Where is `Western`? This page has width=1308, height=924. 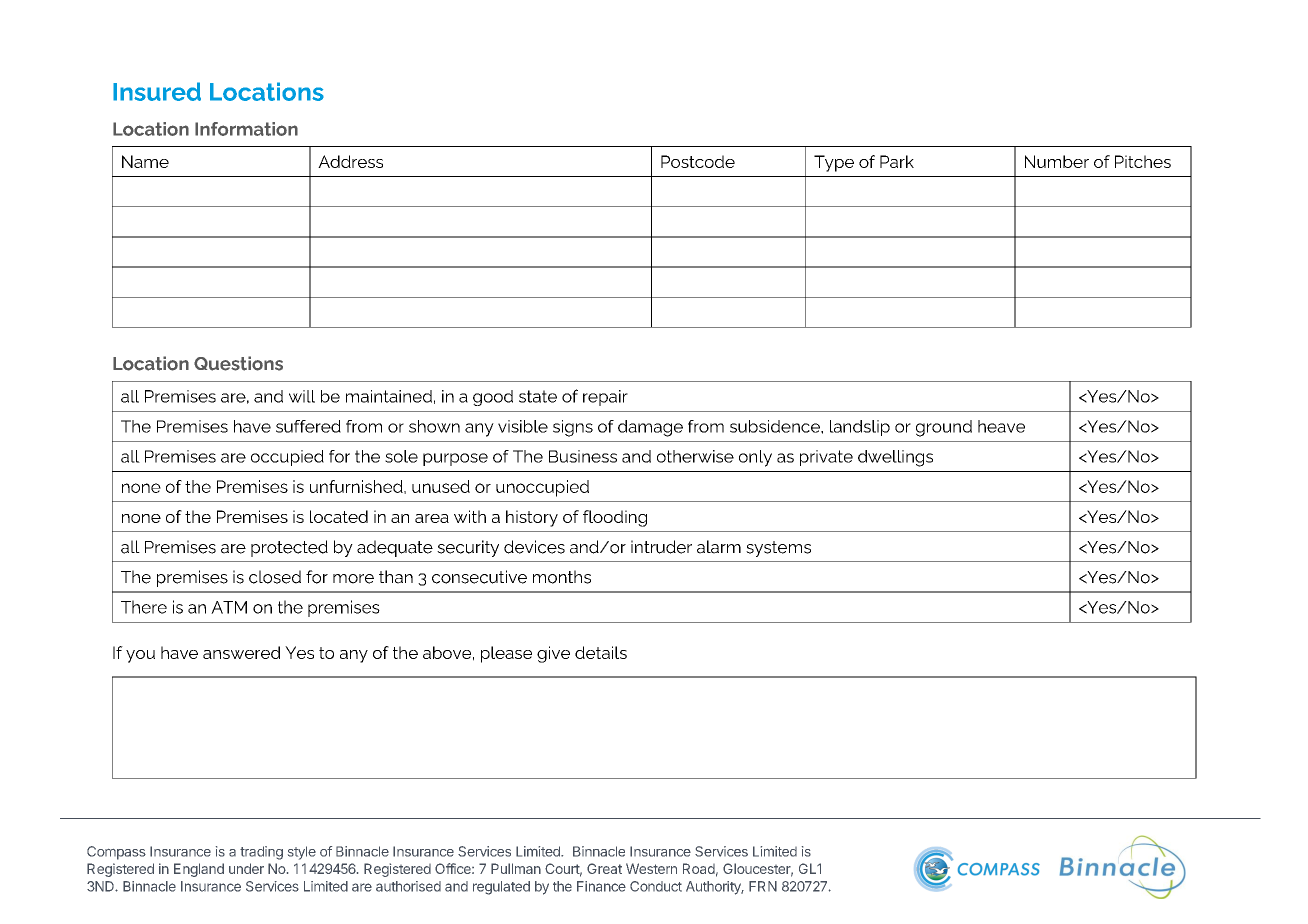 Western is located at coordinates (651, 868).
